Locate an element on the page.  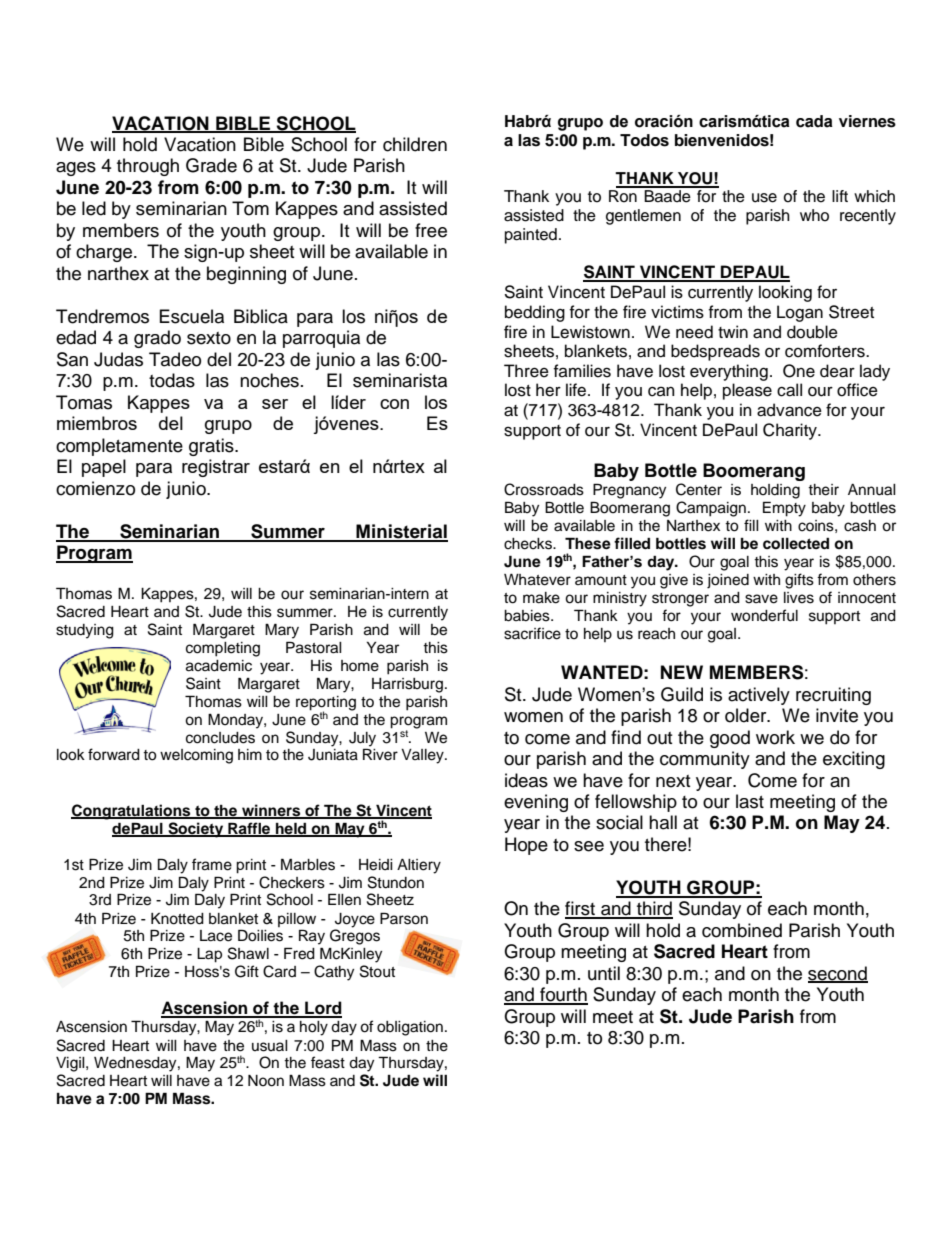
usual is located at coordinates (270, 1046).
